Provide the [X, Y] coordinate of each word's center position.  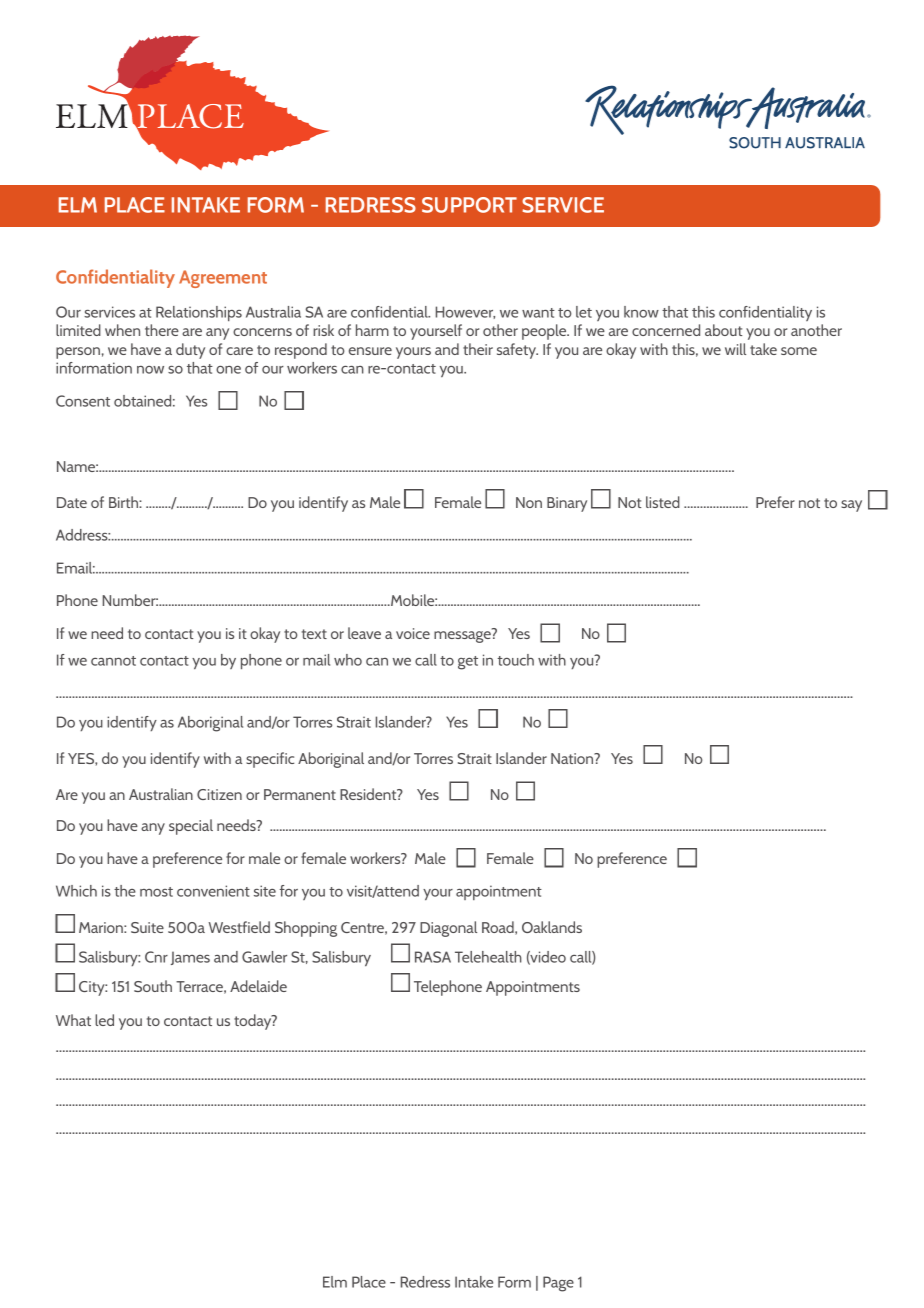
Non [529, 502]
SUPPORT [469, 205]
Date [72, 502]
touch [515, 660]
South [153, 986]
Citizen [219, 794]
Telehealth [488, 957]
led [104, 1020]
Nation [573, 758]
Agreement [223, 279]
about [723, 330]
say [851, 506]
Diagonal [448, 929]
